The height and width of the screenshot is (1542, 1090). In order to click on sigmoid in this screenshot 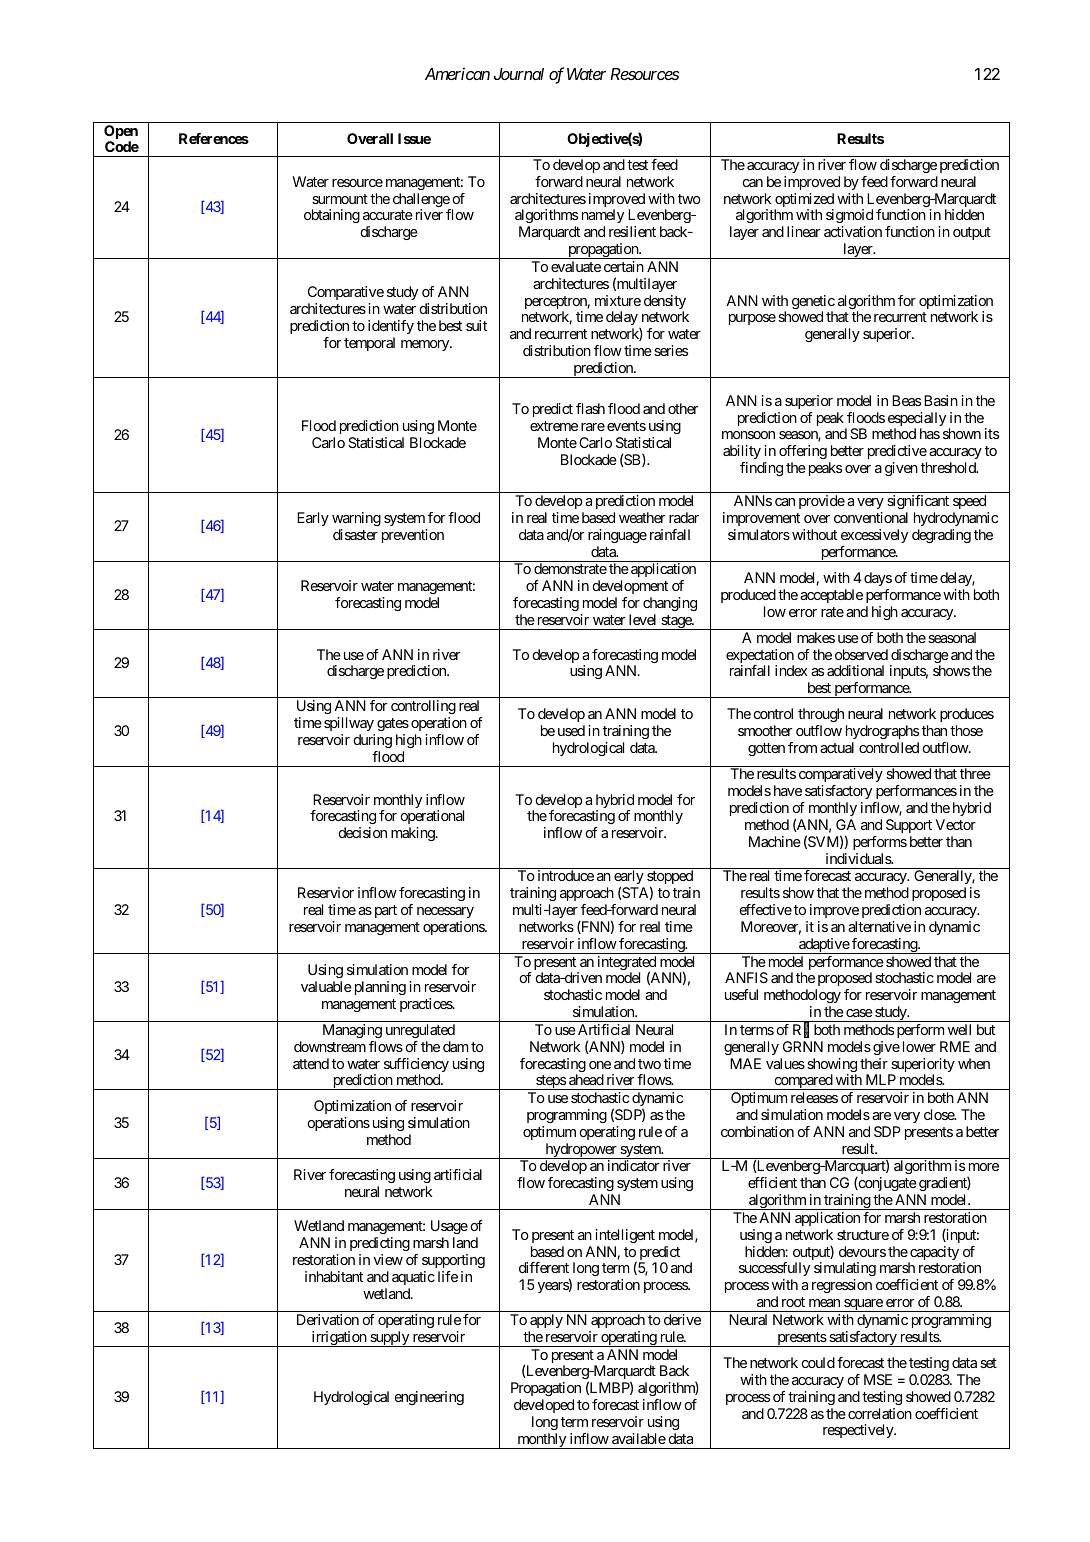, I will do `click(849, 216)`.
